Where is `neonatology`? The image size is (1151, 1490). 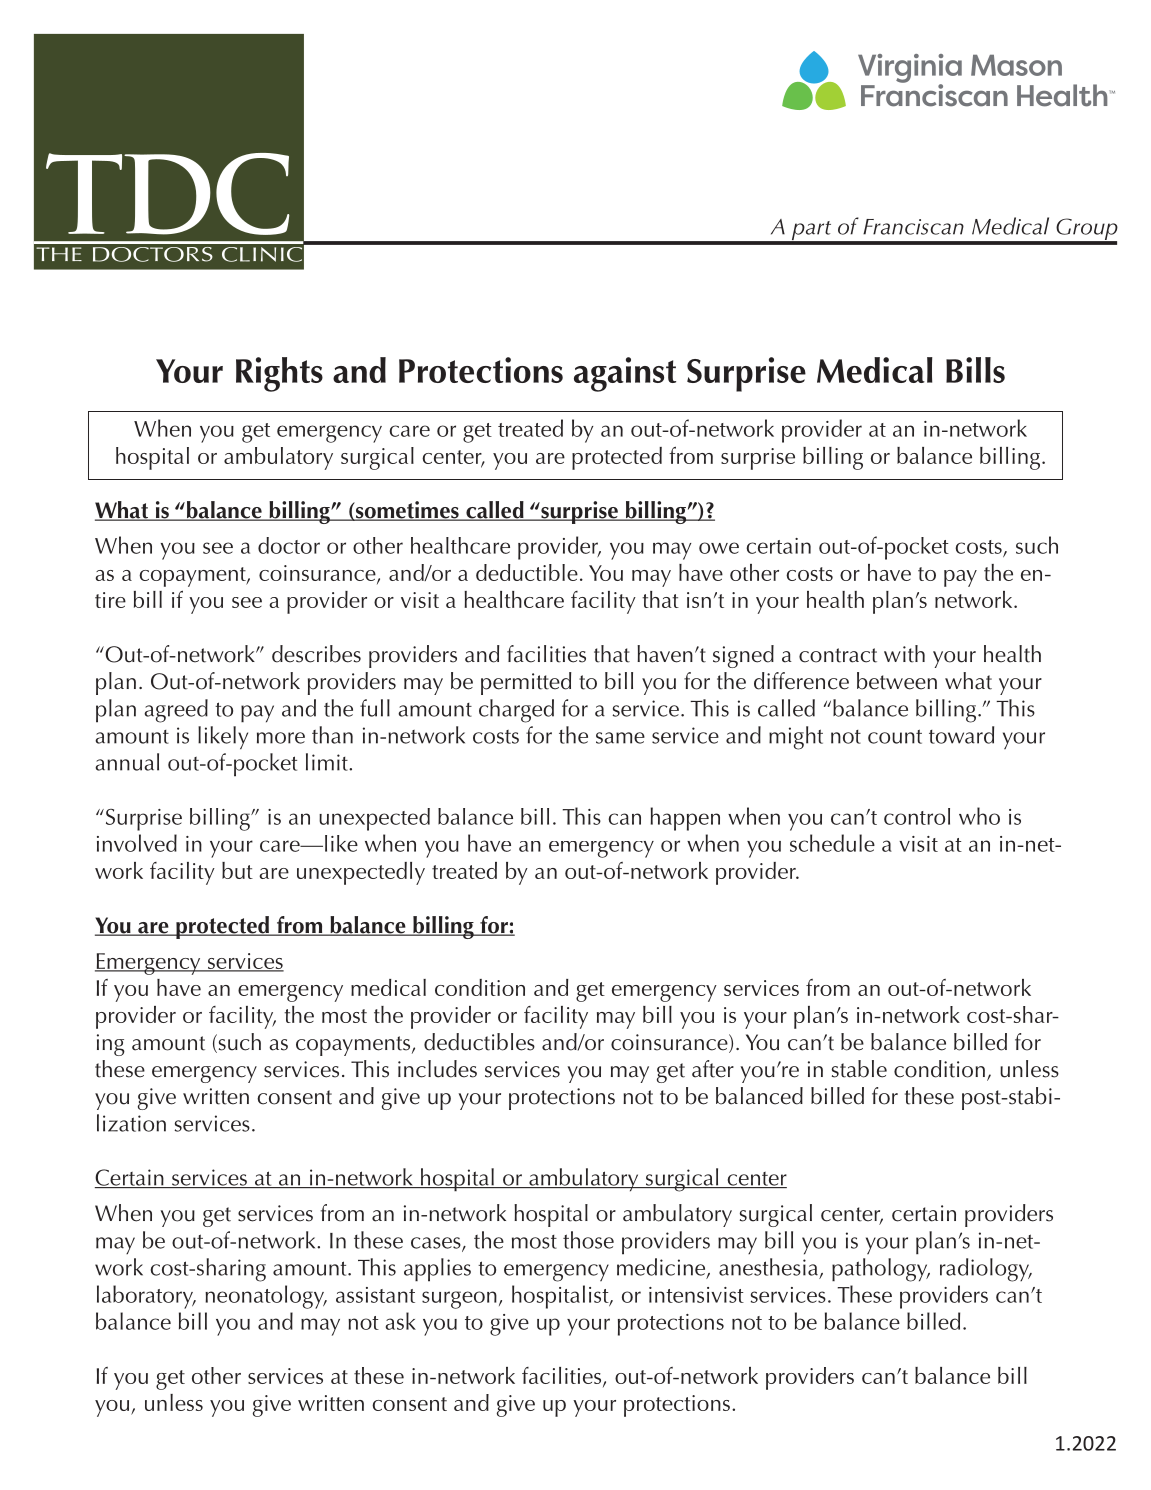
neonatology is located at coordinates (265, 1297).
